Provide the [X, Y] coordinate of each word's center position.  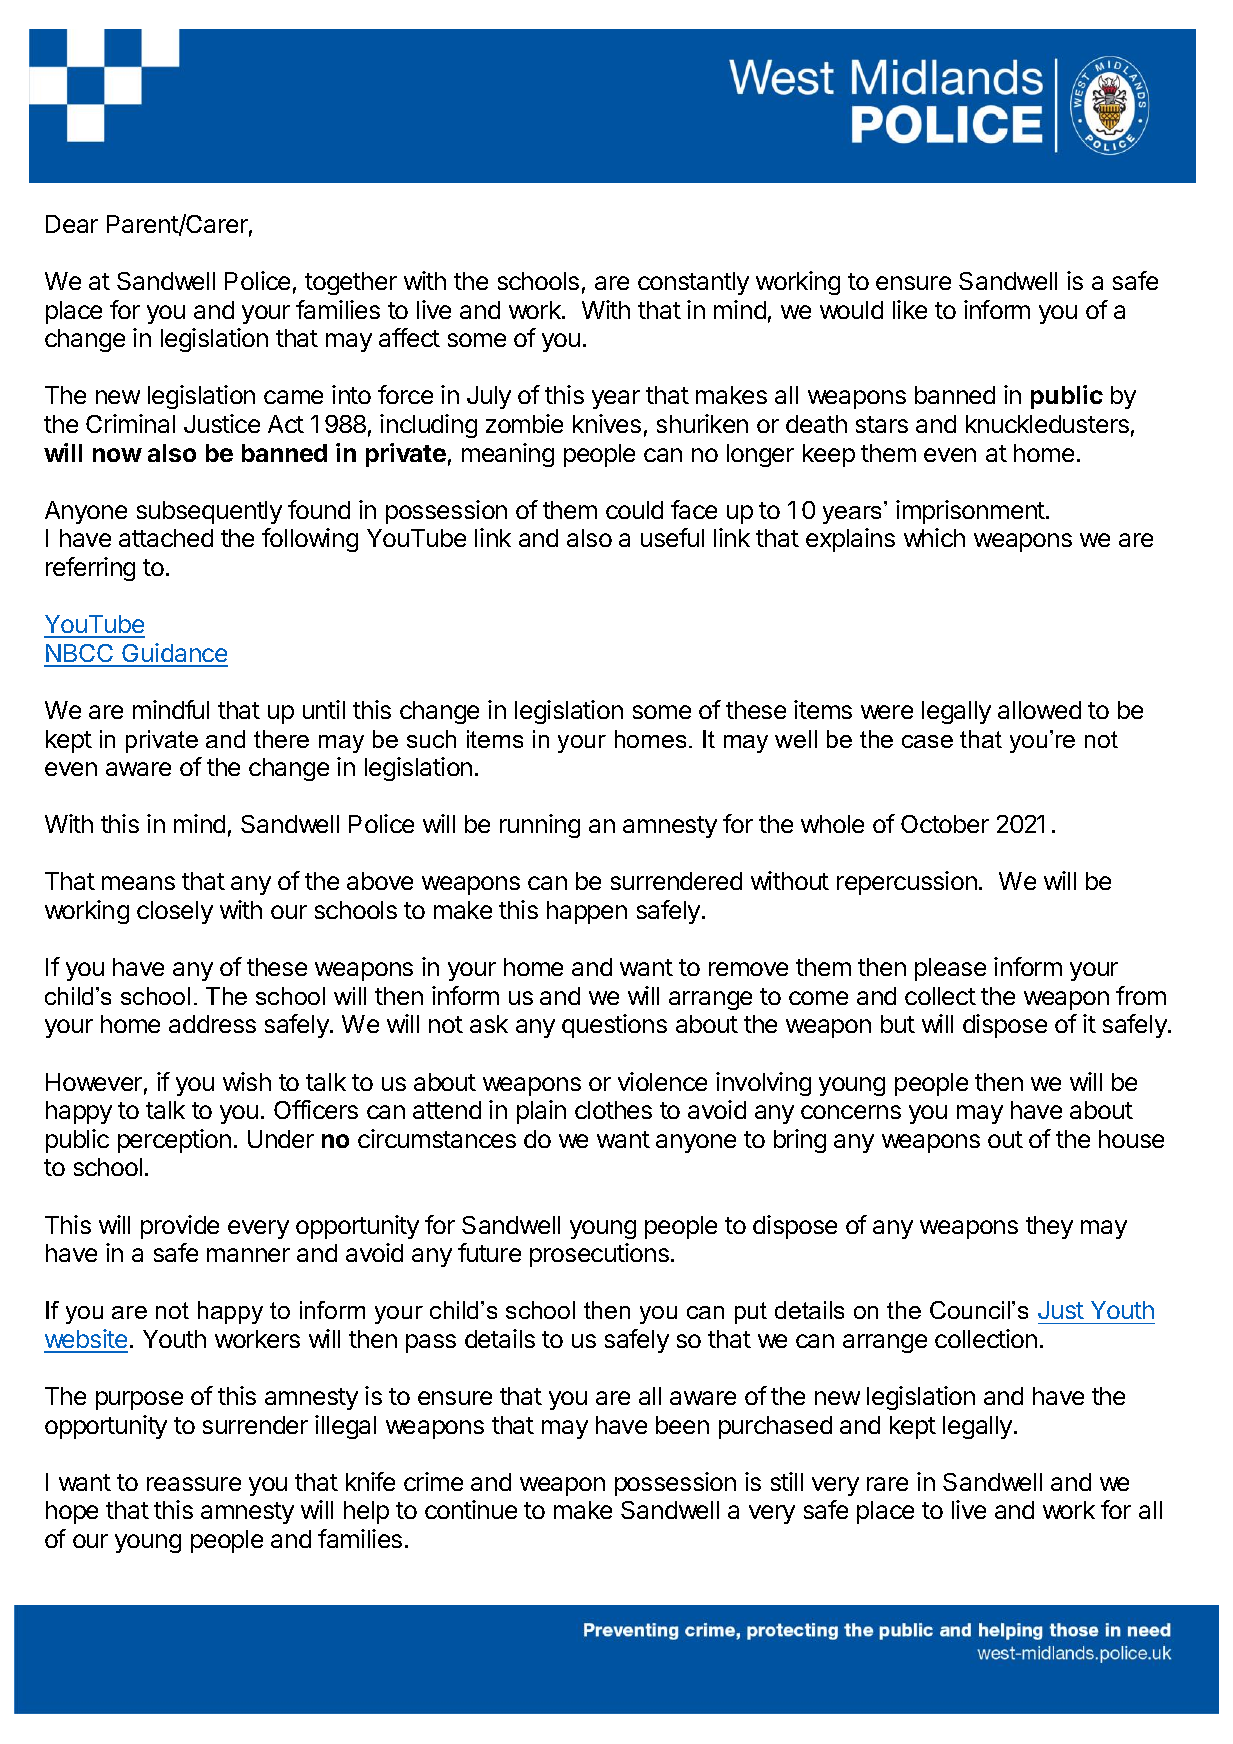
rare [887, 1484]
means [138, 883]
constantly [693, 283]
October [945, 824]
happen [587, 912]
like [910, 309]
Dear [72, 224]
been [682, 1425]
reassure [194, 1484]
